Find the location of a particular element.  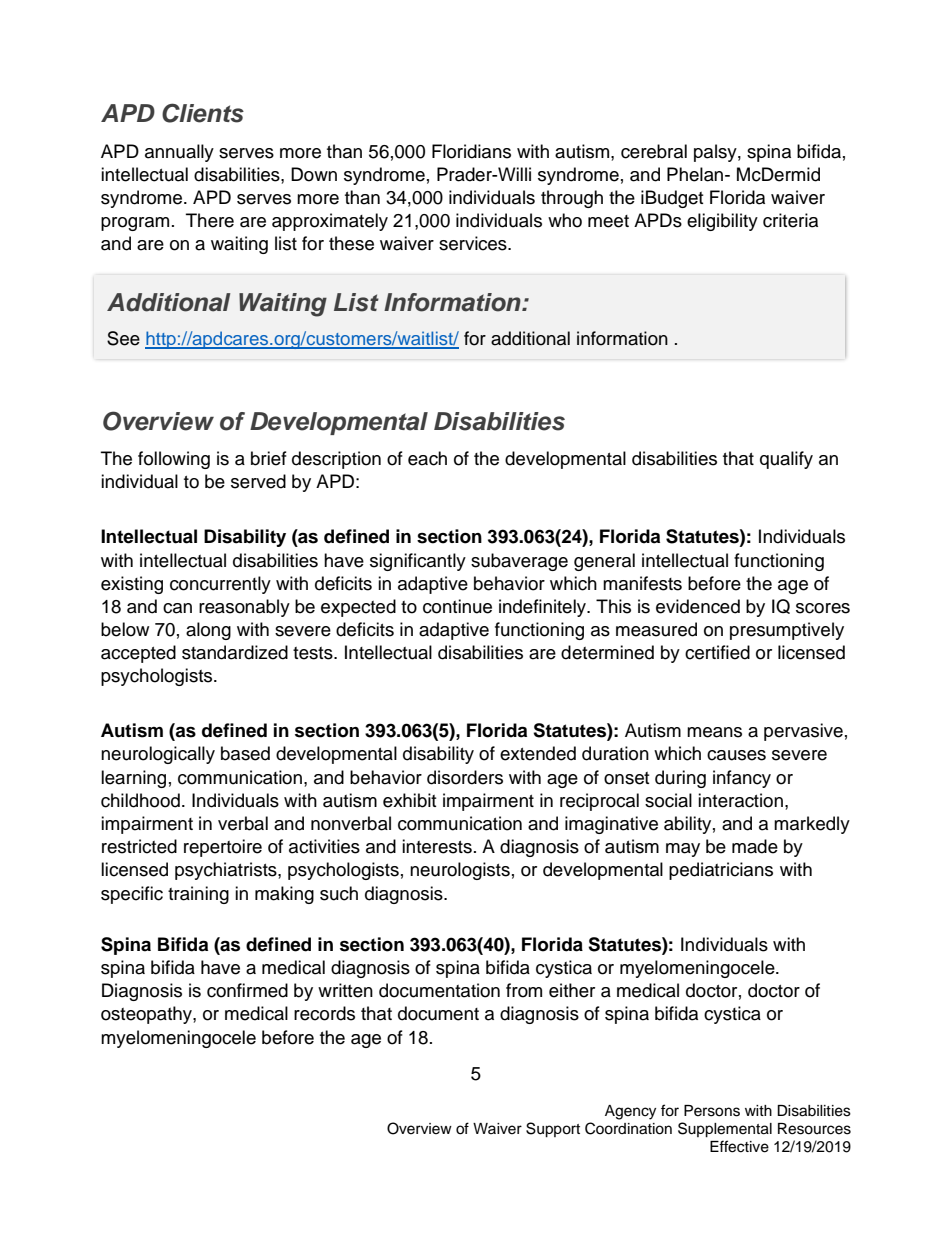

certified is located at coordinates (717, 652).
